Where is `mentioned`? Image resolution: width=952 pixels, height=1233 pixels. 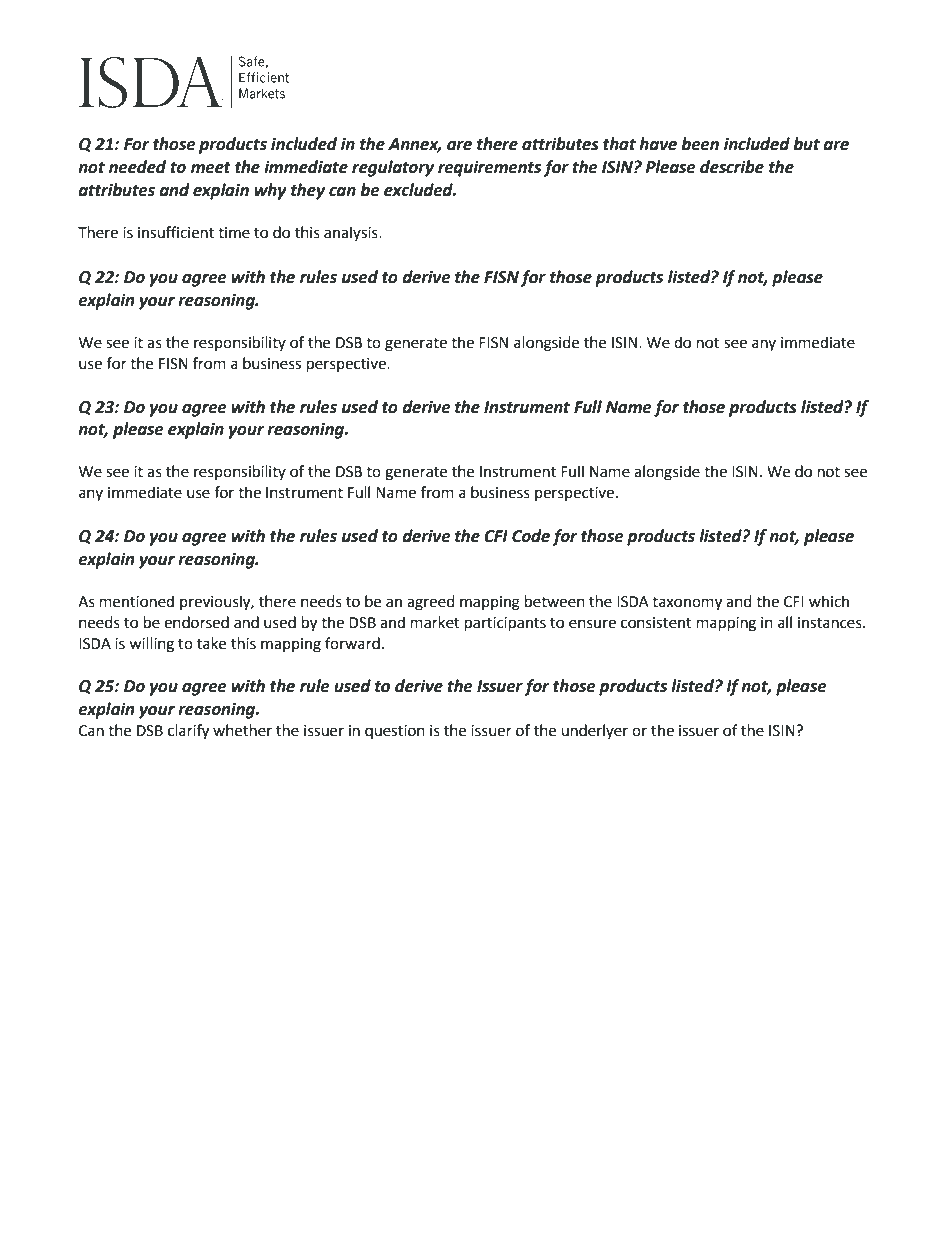
mentioned is located at coordinates (137, 601).
